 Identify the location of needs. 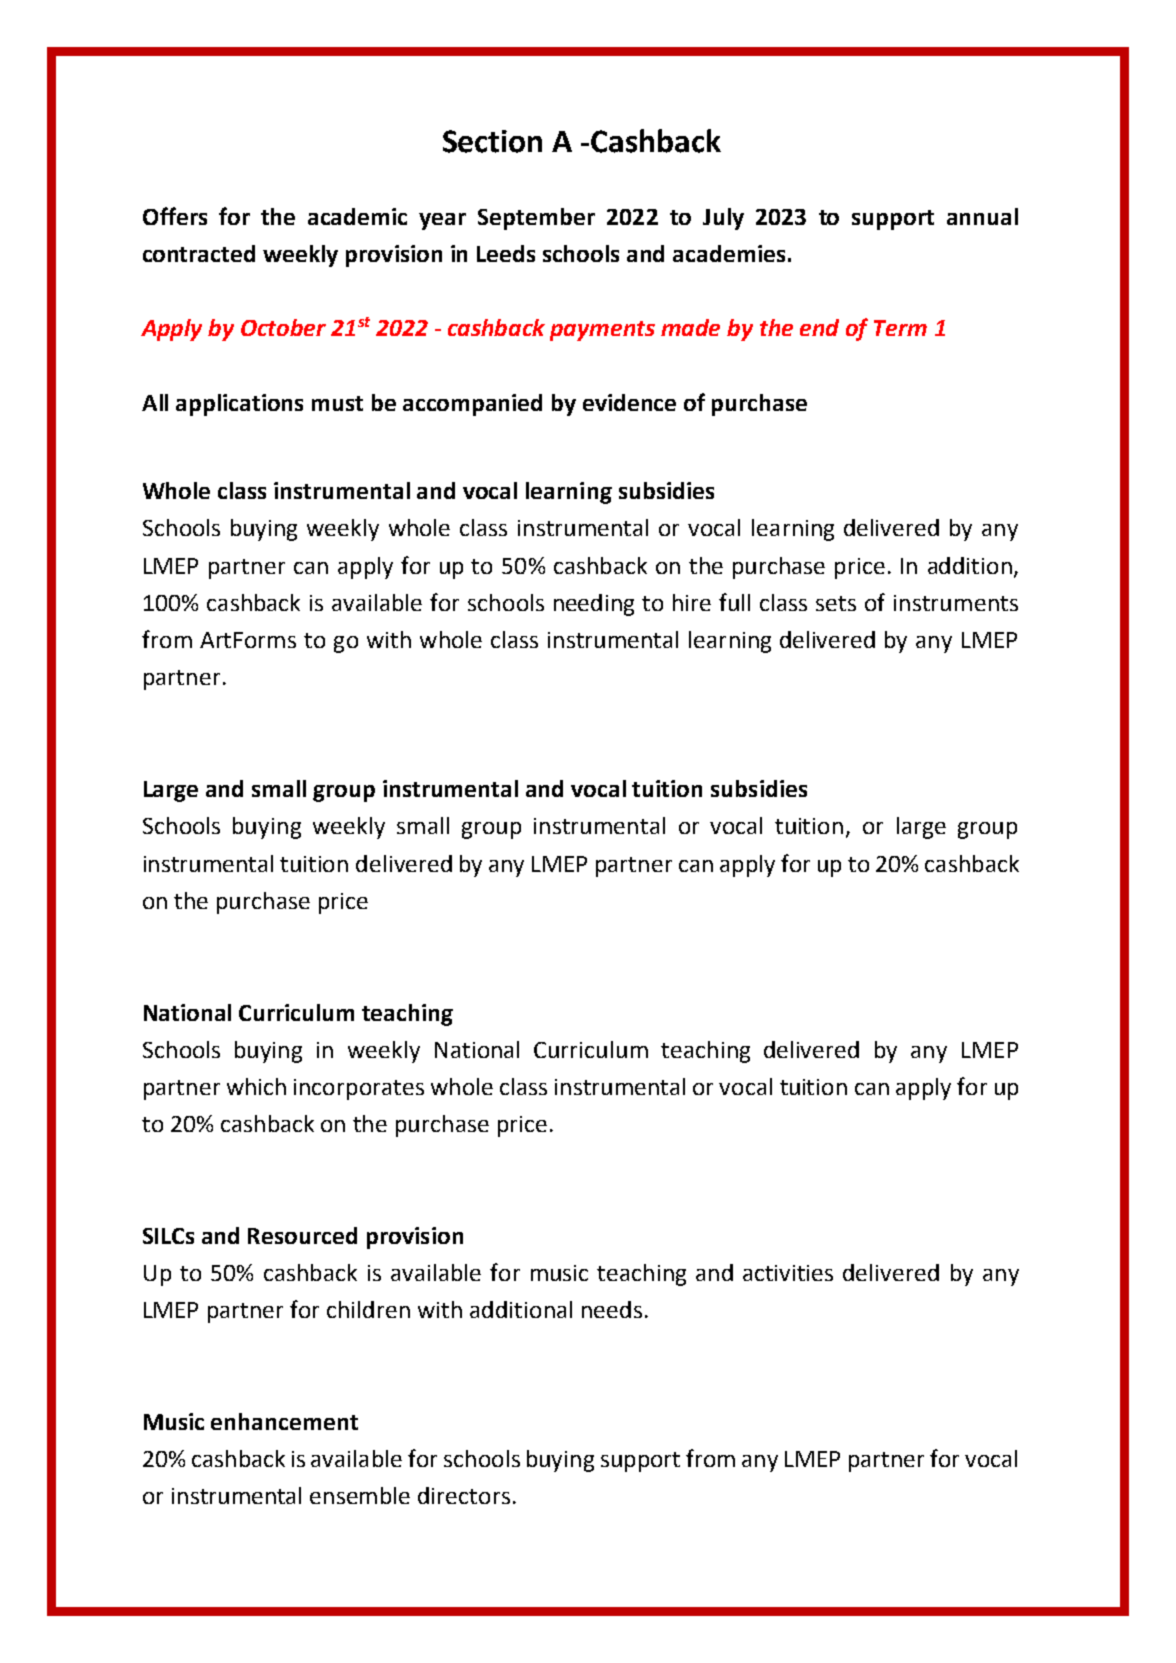
(612, 1309).
